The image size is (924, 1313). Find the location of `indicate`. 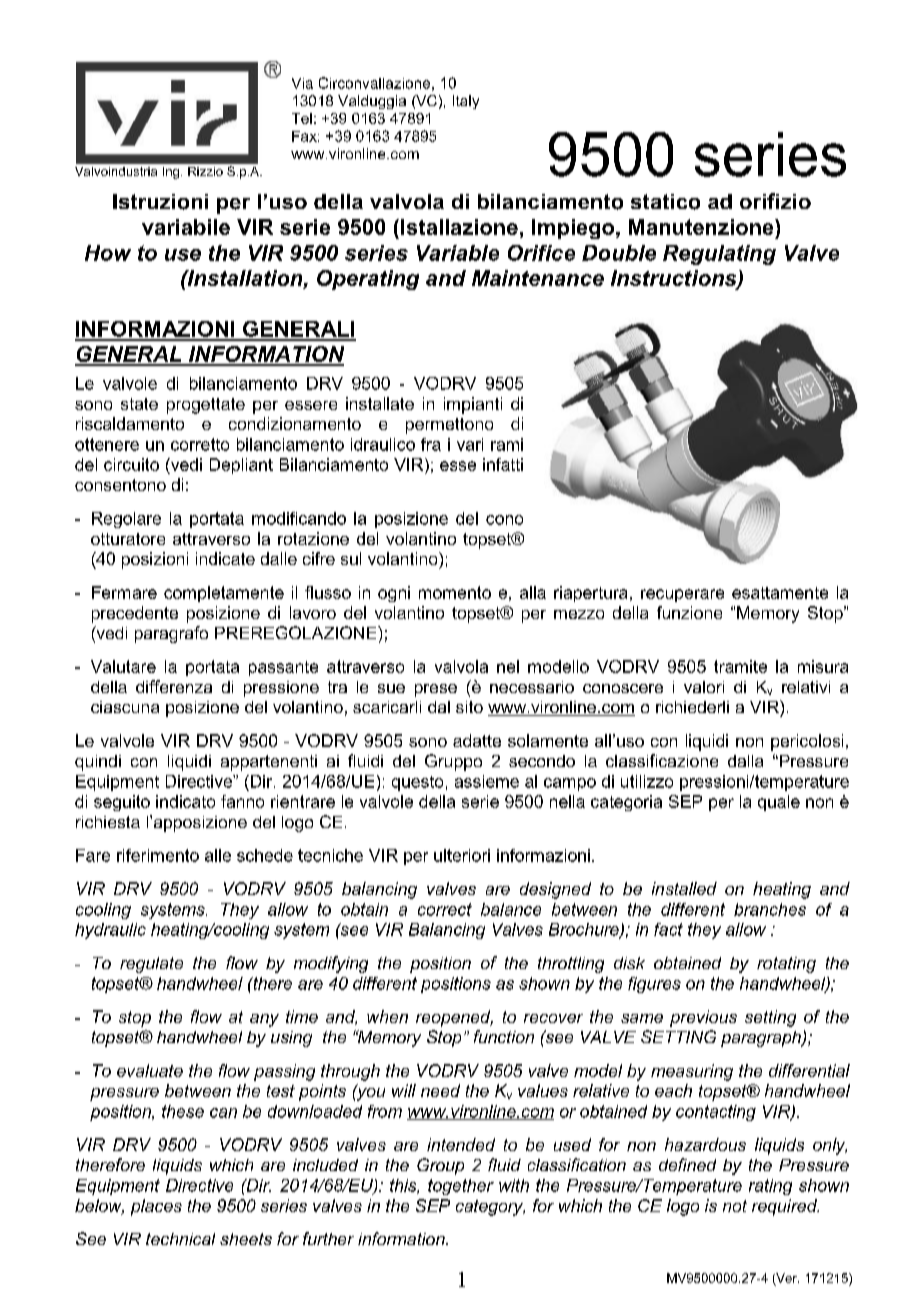

indicate is located at coordinates (225, 558).
